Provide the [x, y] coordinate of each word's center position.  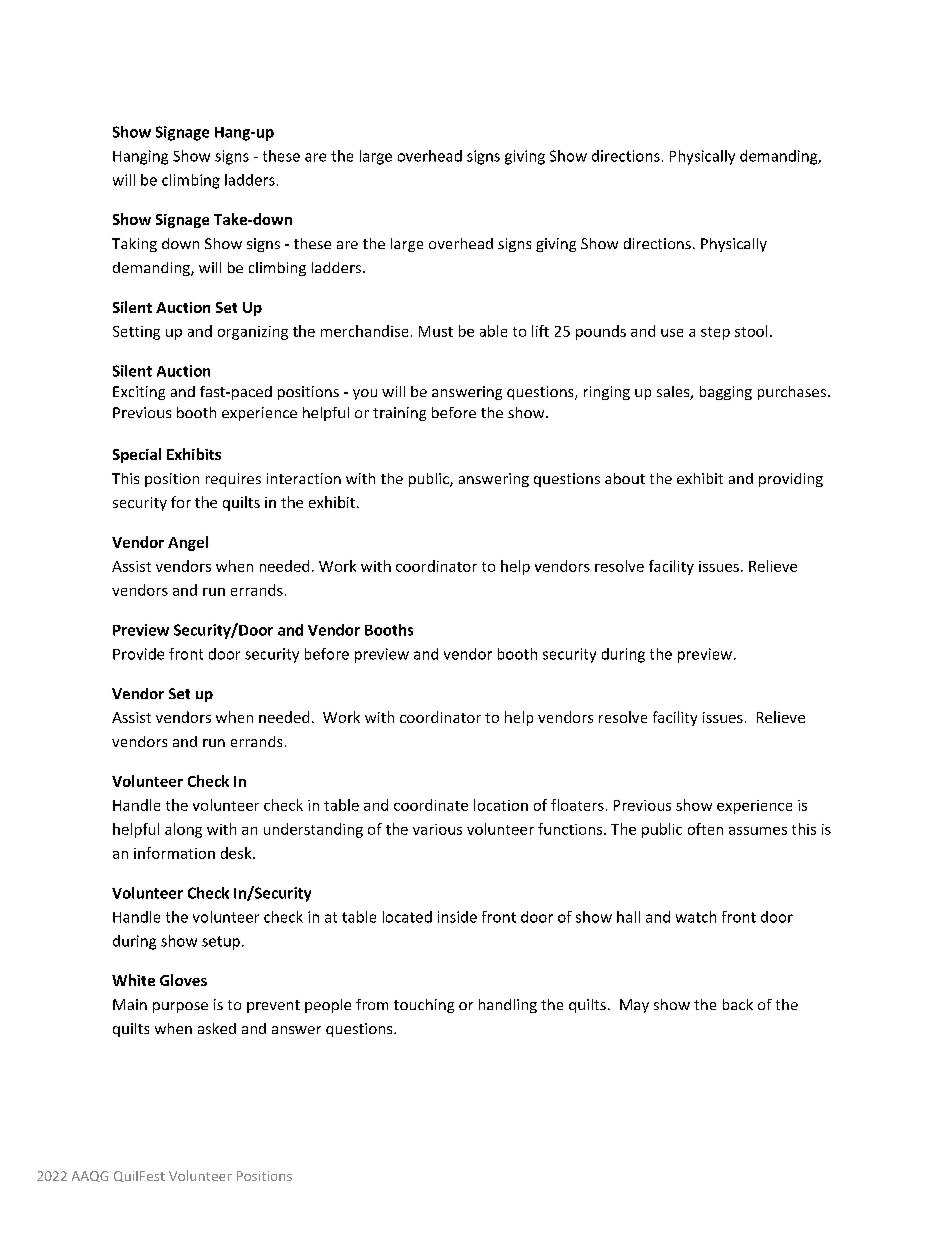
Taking [134, 245]
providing [791, 480]
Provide [138, 654]
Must [436, 331]
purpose [180, 1007]
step [715, 333]
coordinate [431, 805]
